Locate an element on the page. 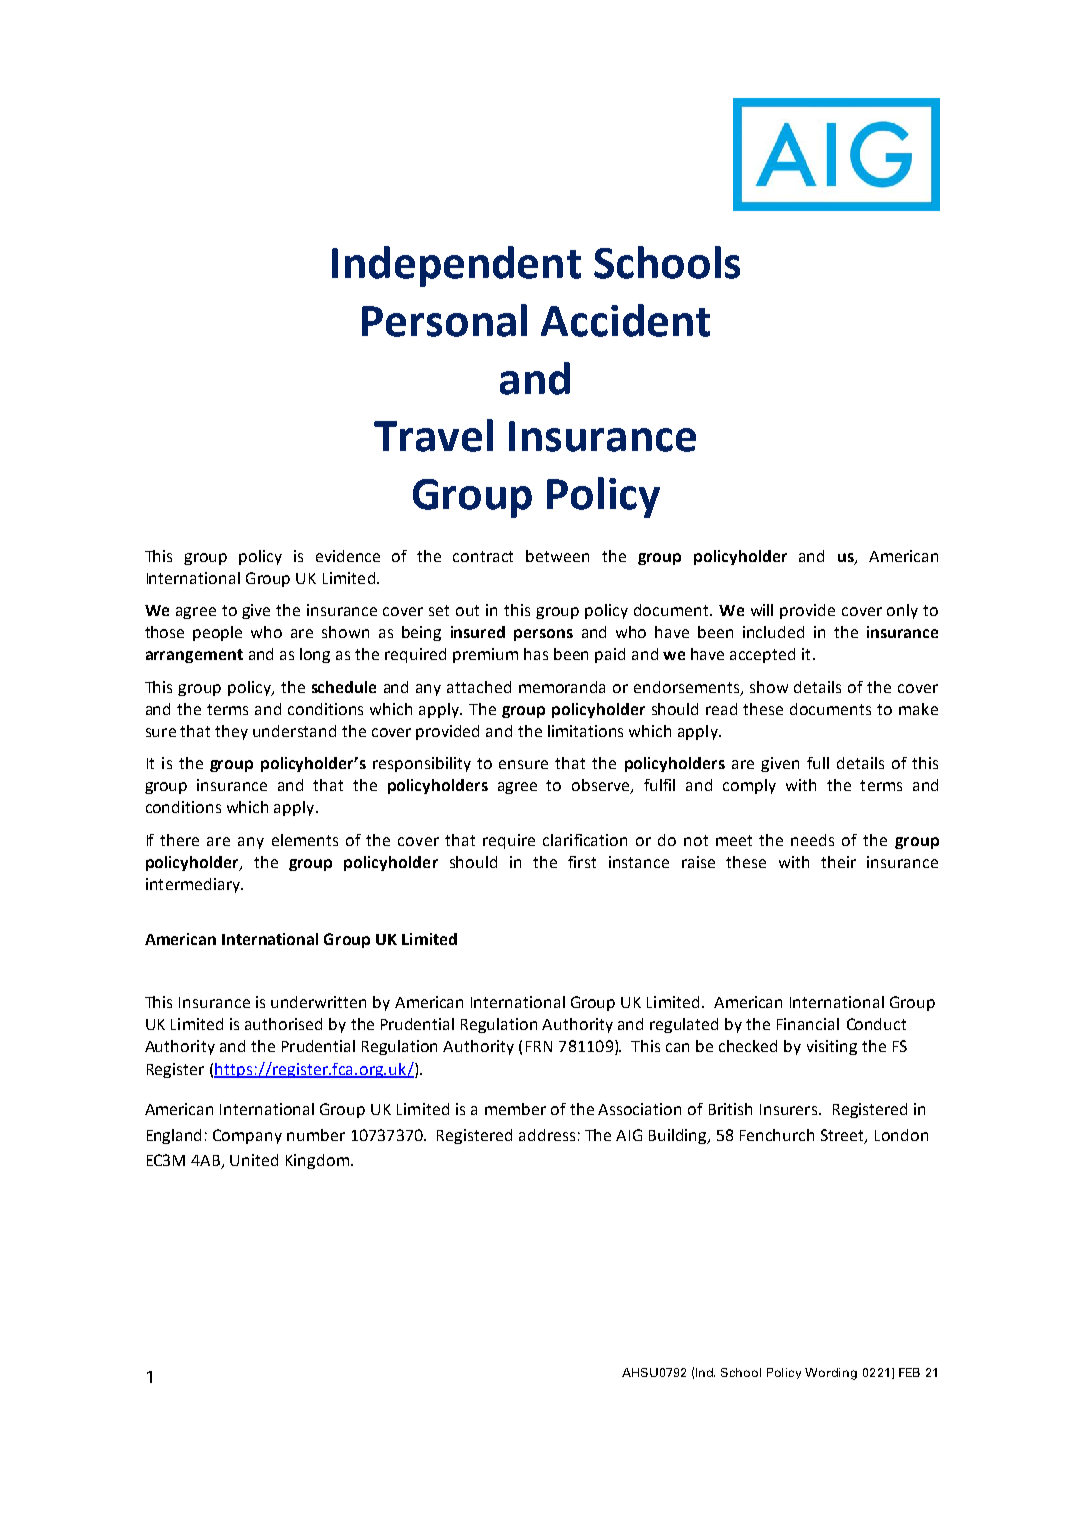 This image has width=1084, height=1534. needs is located at coordinates (812, 840).
